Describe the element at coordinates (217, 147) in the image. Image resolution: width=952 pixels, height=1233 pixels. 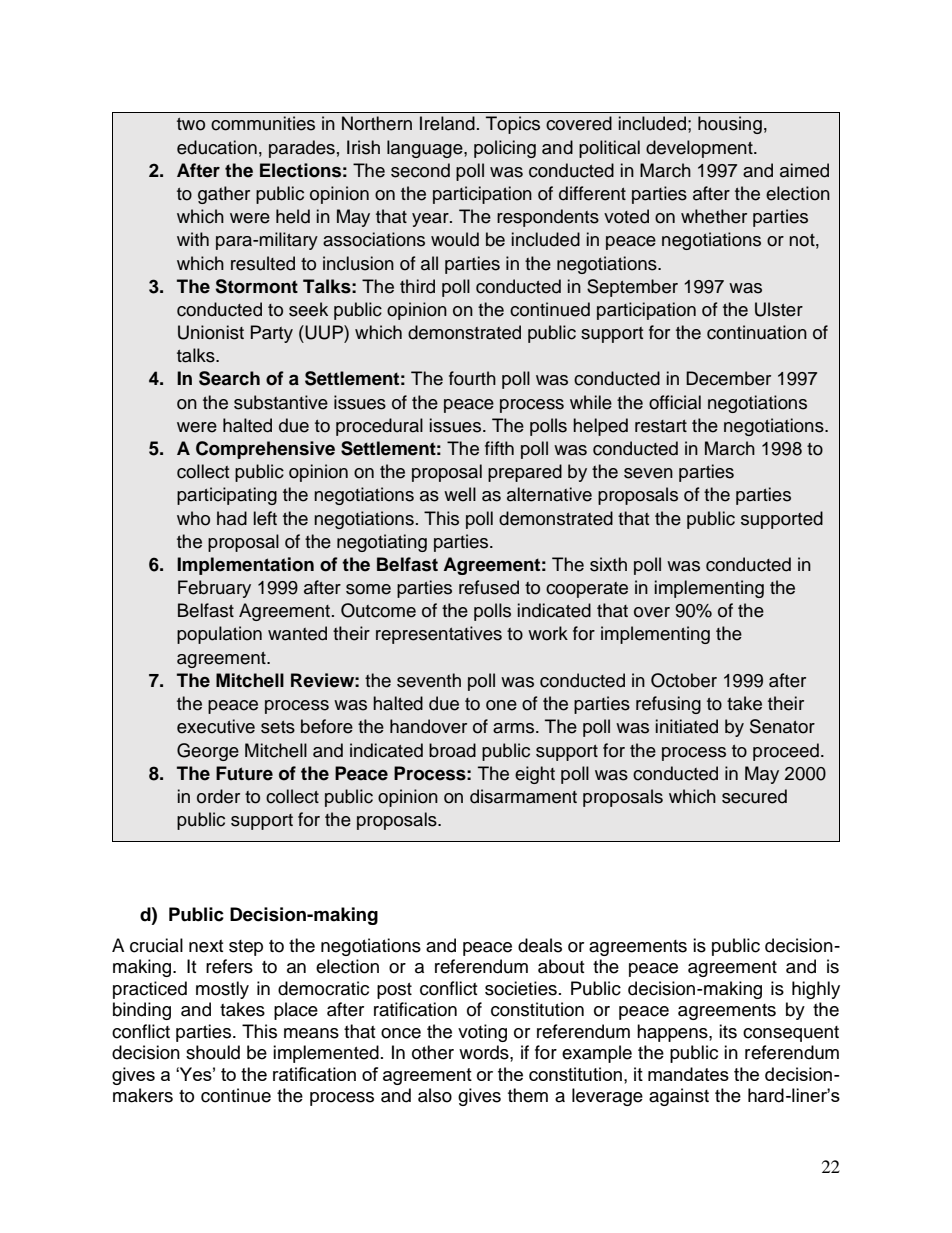
I see `education` at that location.
